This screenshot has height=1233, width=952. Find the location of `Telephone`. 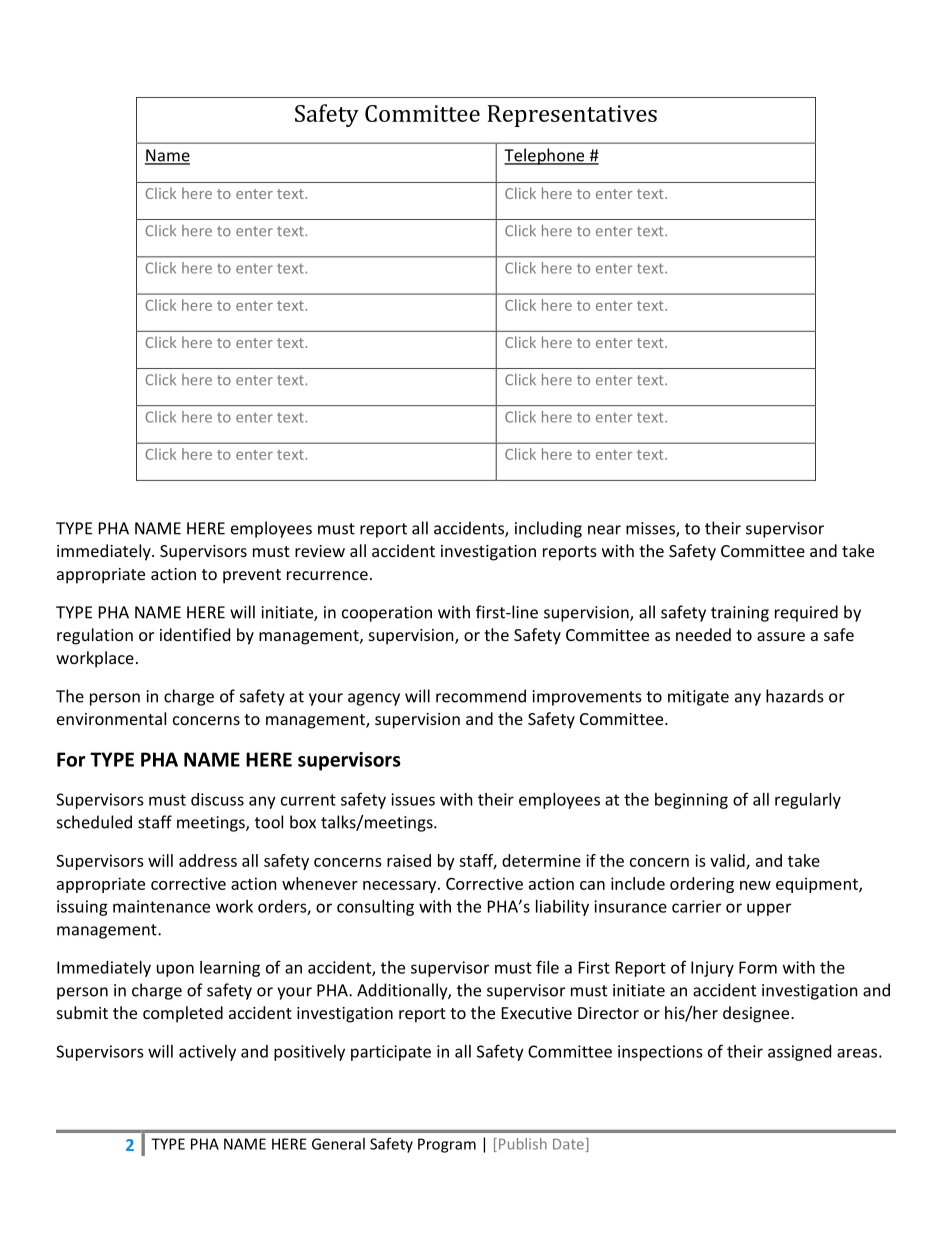

Telephone is located at coordinates (545, 156).
